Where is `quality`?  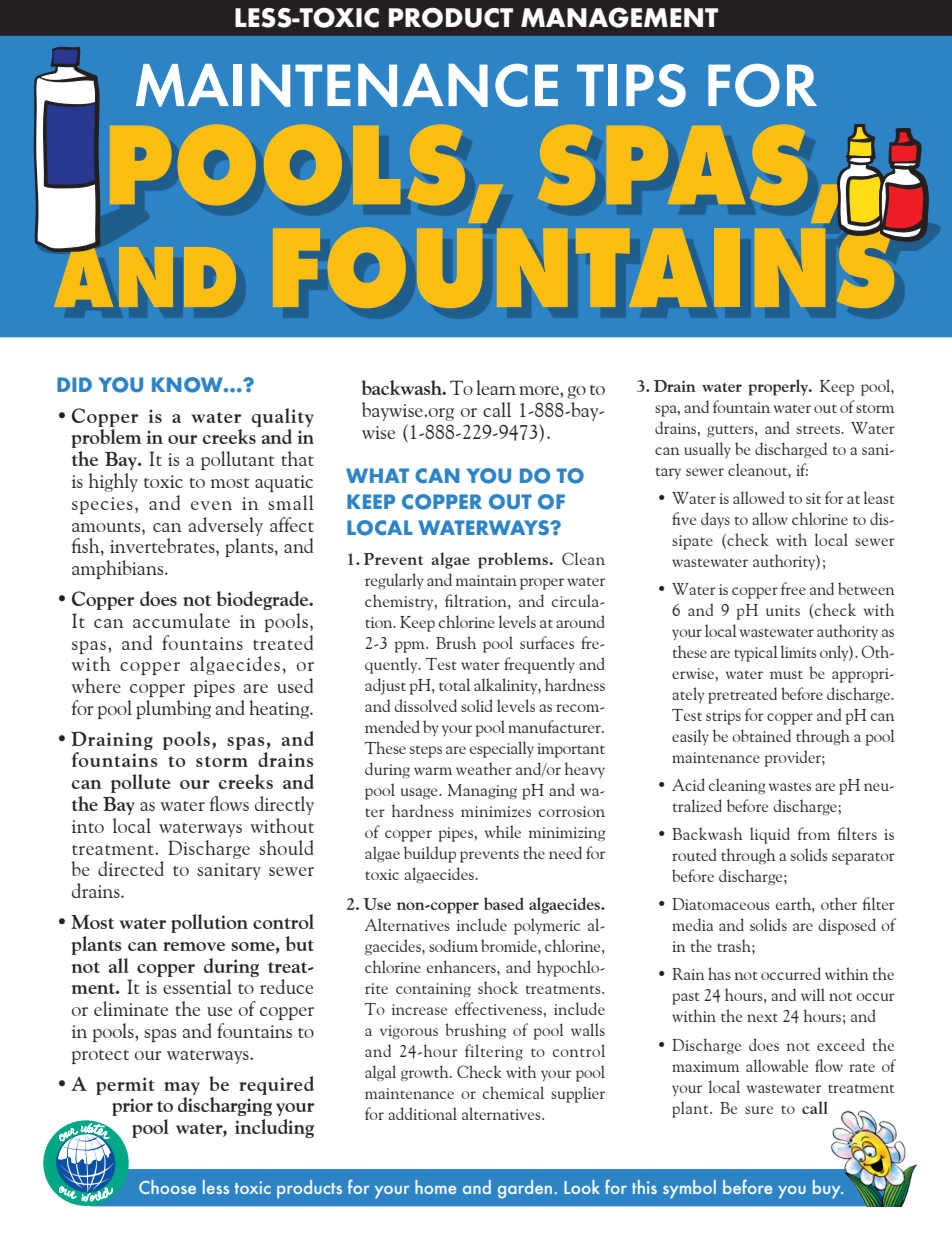
quality is located at coordinates (283, 417).
